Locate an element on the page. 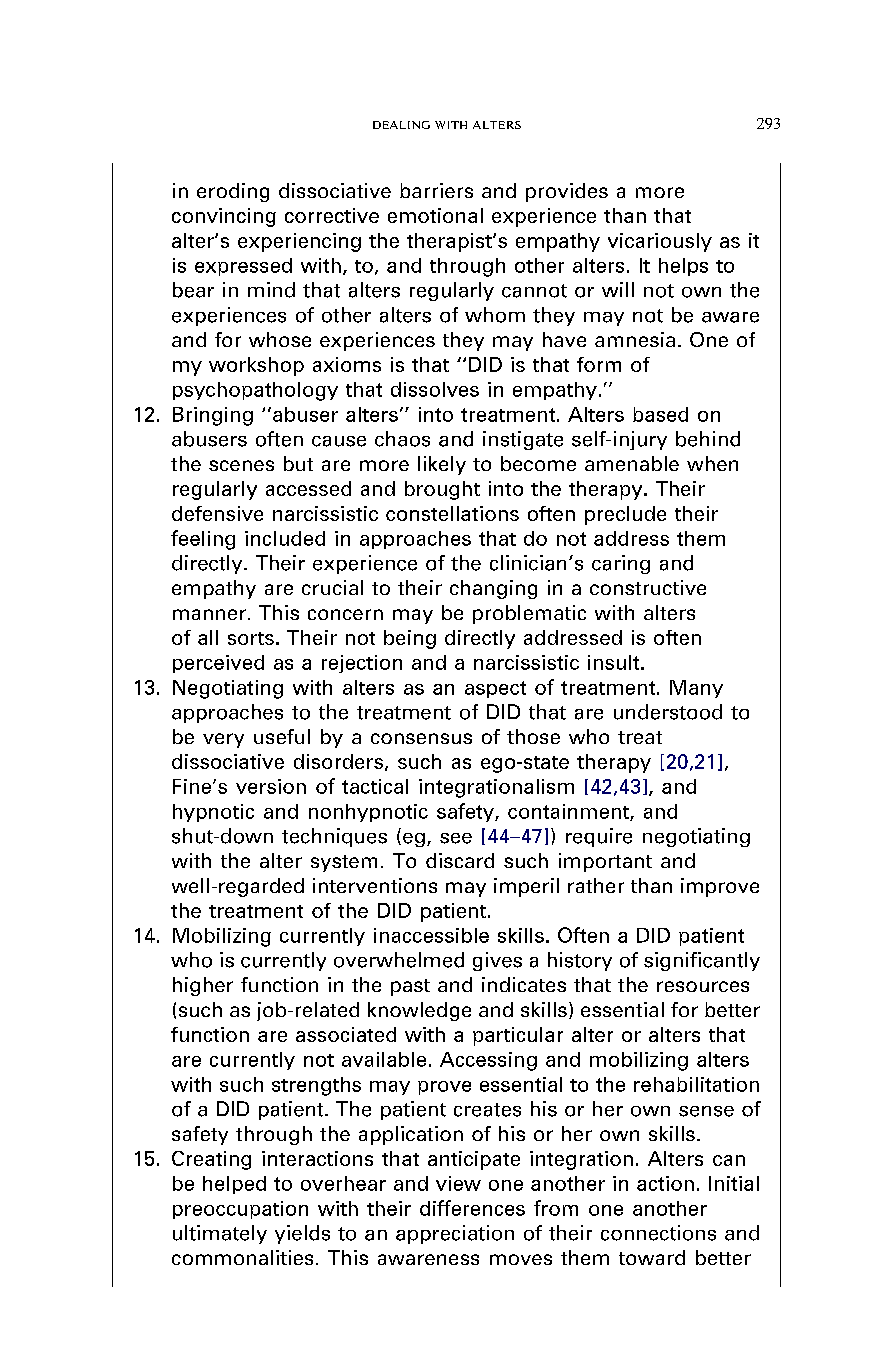 Image resolution: width=896 pixels, height=1345 pixels. preoccupation is located at coordinates (240, 1210).
